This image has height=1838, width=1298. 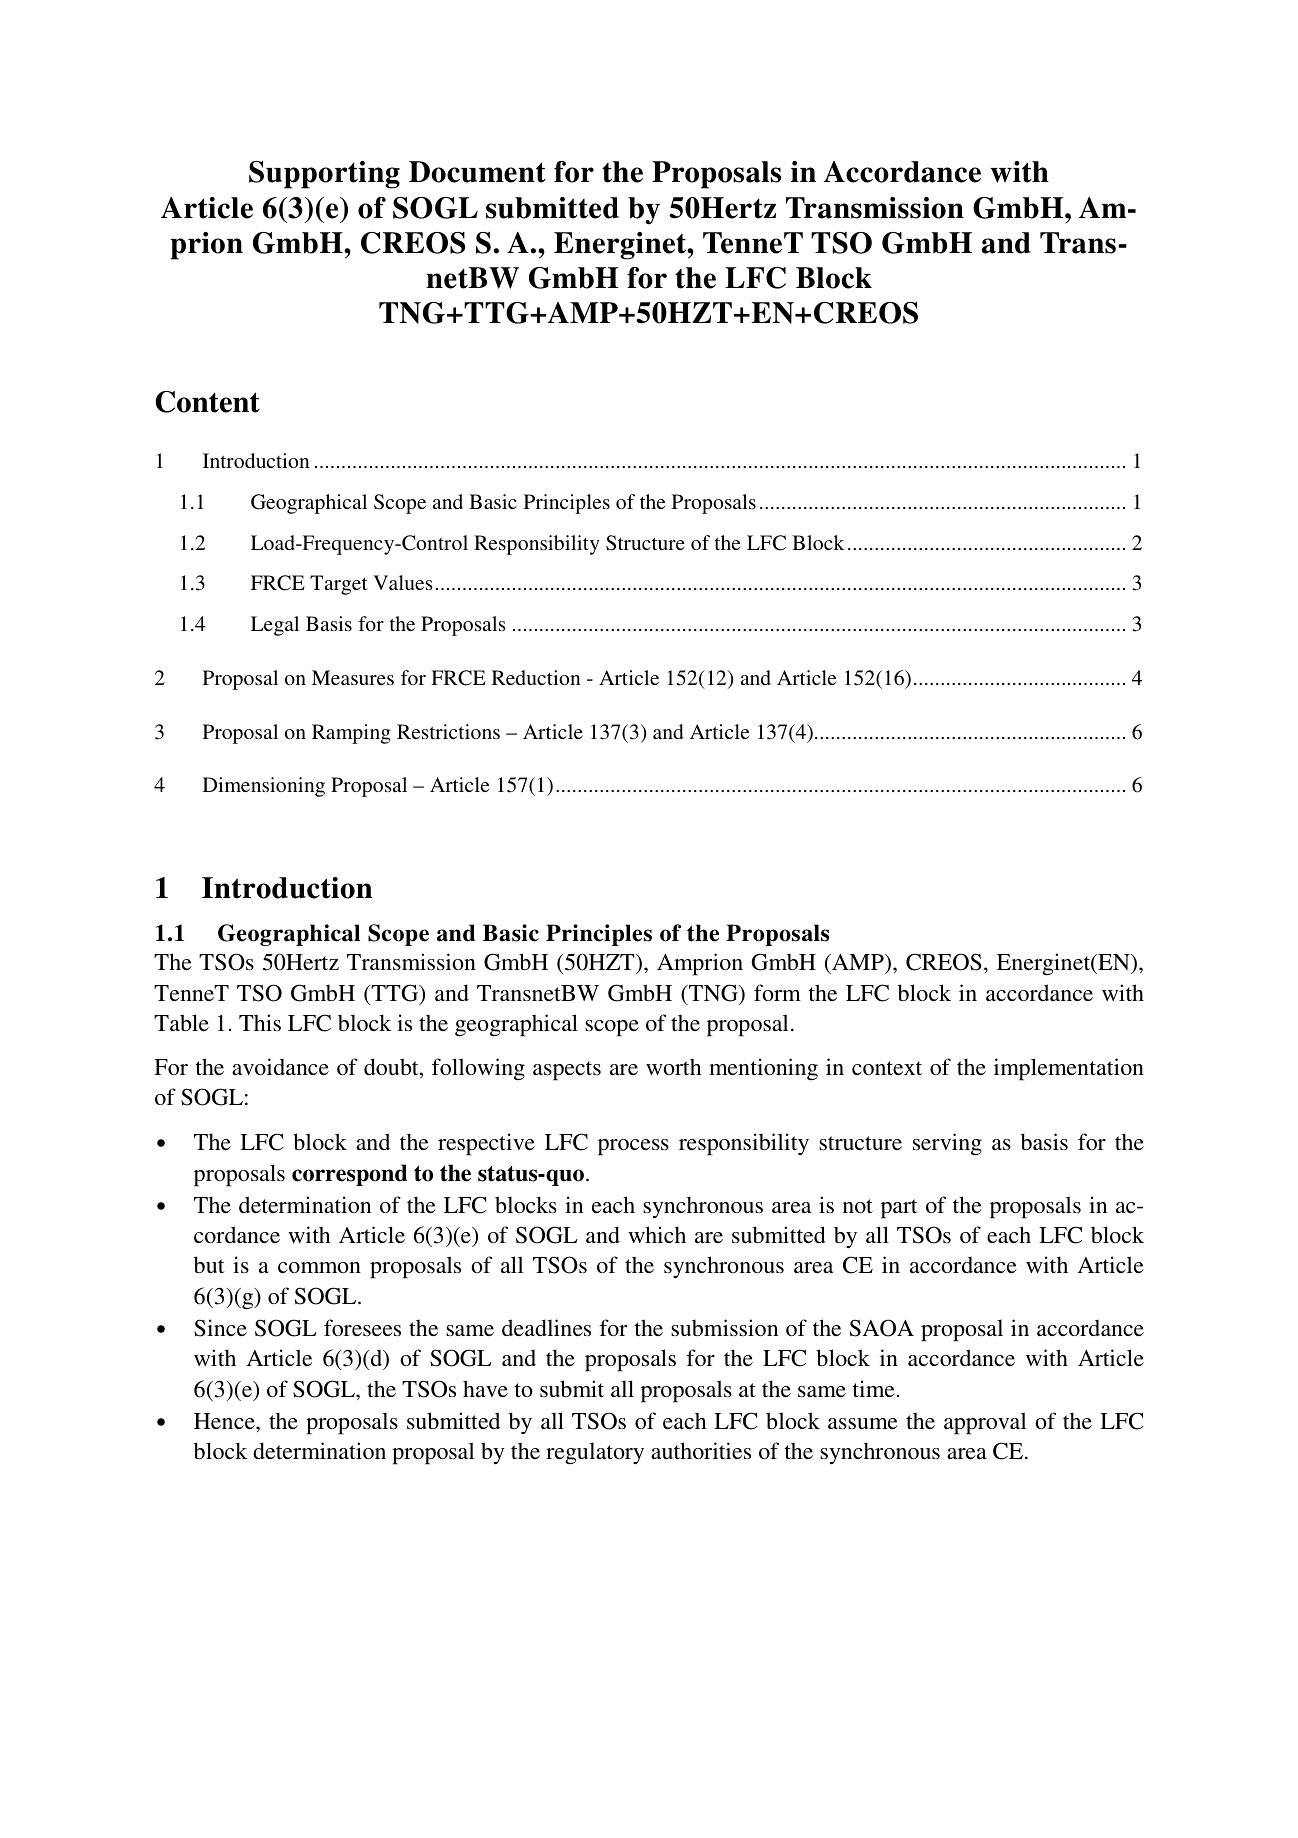 I want to click on form, so click(x=777, y=992).
